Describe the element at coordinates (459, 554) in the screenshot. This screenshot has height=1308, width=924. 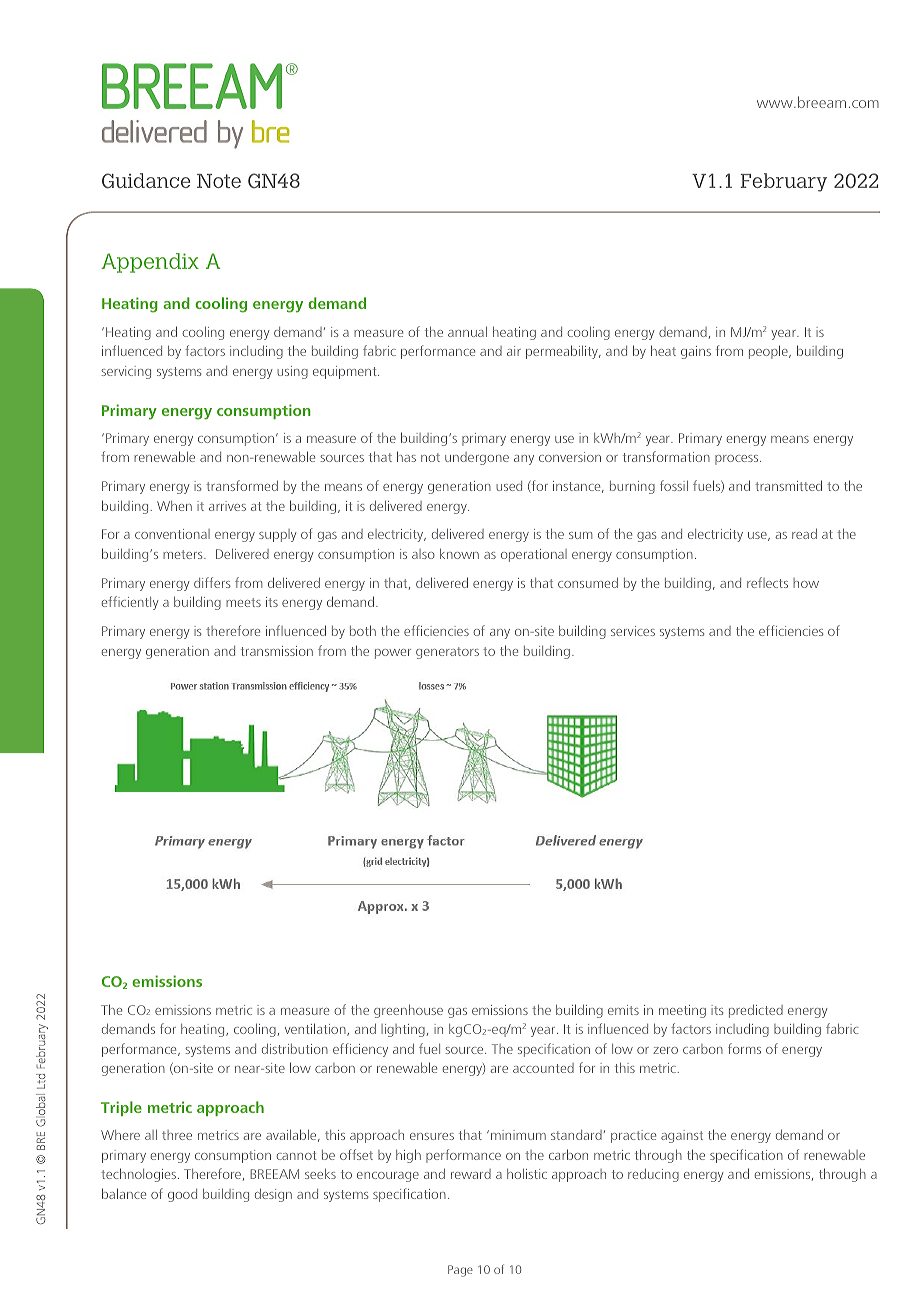
I see `known` at that location.
